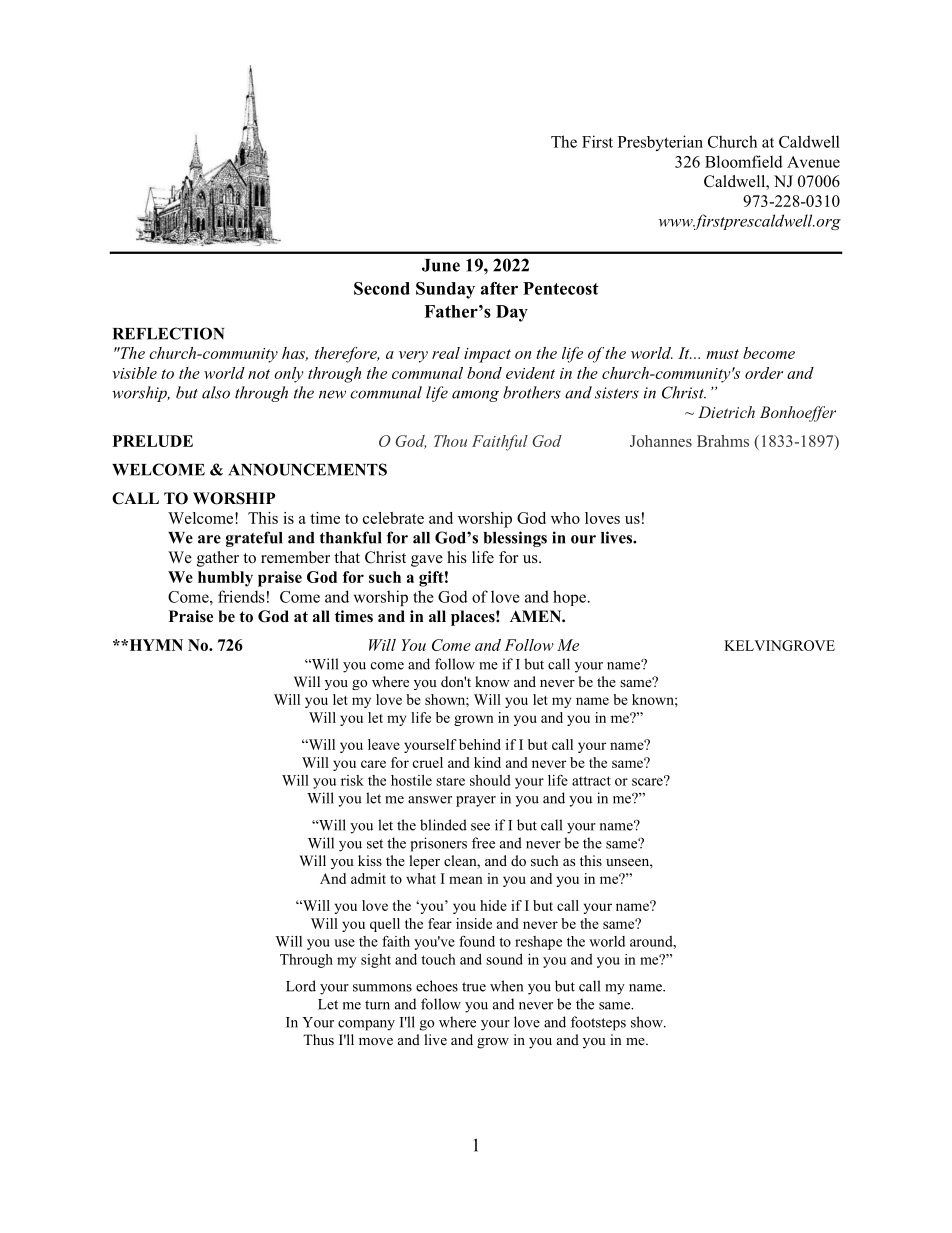 This document has height=1233, width=952. I want to click on HYMN, so click(155, 645).
